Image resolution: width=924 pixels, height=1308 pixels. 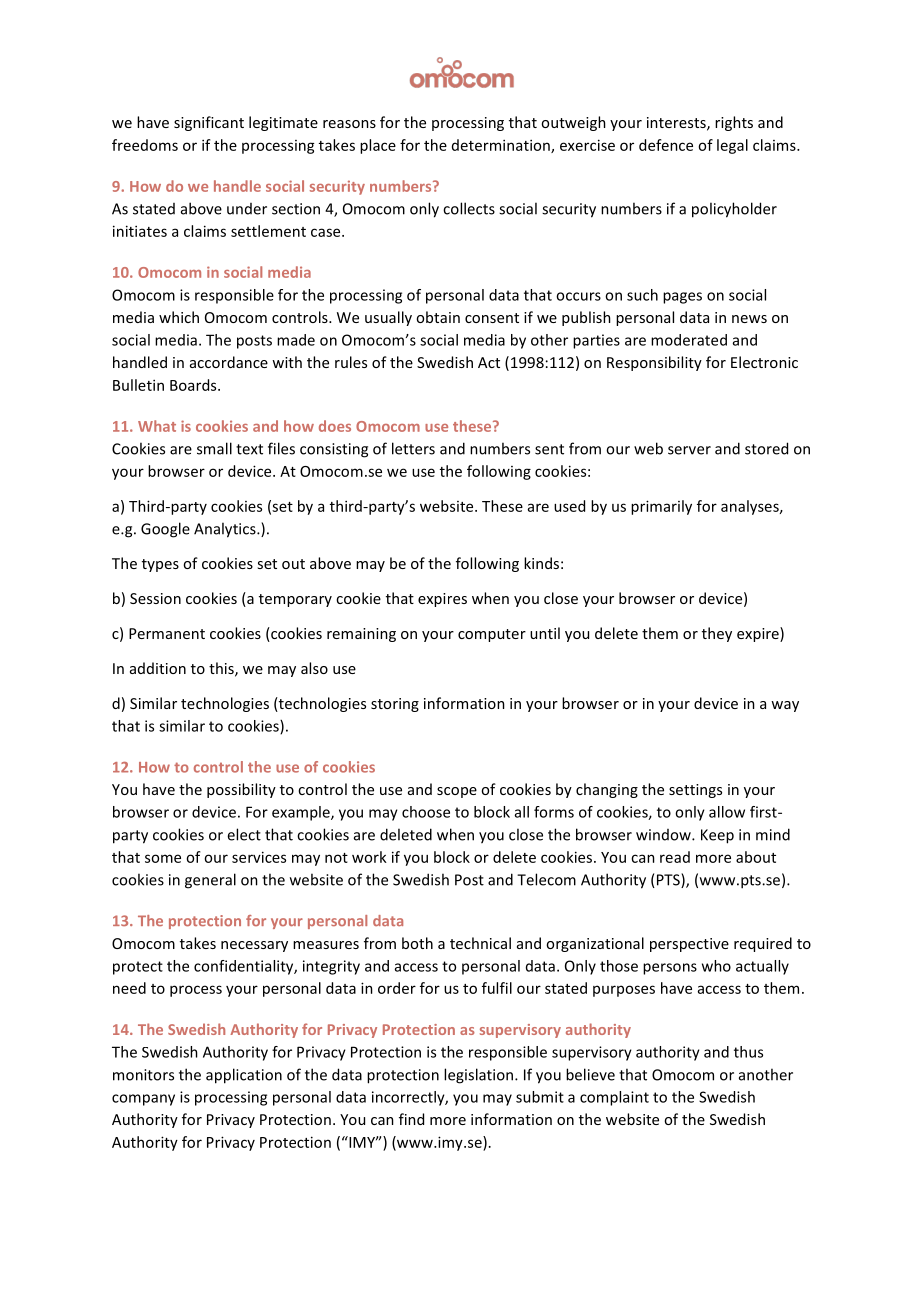 I want to click on possibility, so click(x=241, y=790).
